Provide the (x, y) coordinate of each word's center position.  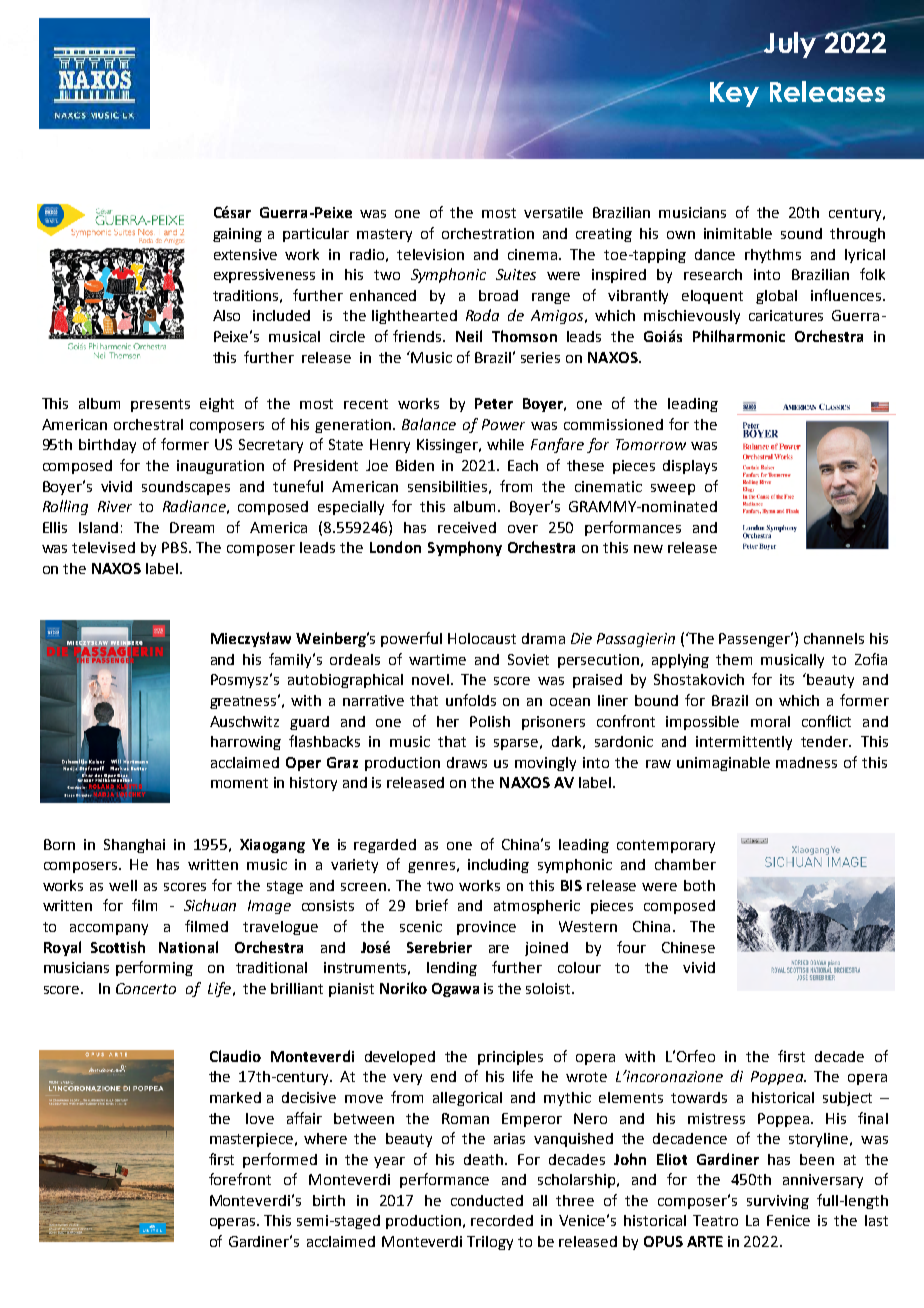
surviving (778, 1202)
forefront (240, 1179)
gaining (237, 235)
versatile (553, 212)
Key (734, 94)
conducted (487, 1200)
